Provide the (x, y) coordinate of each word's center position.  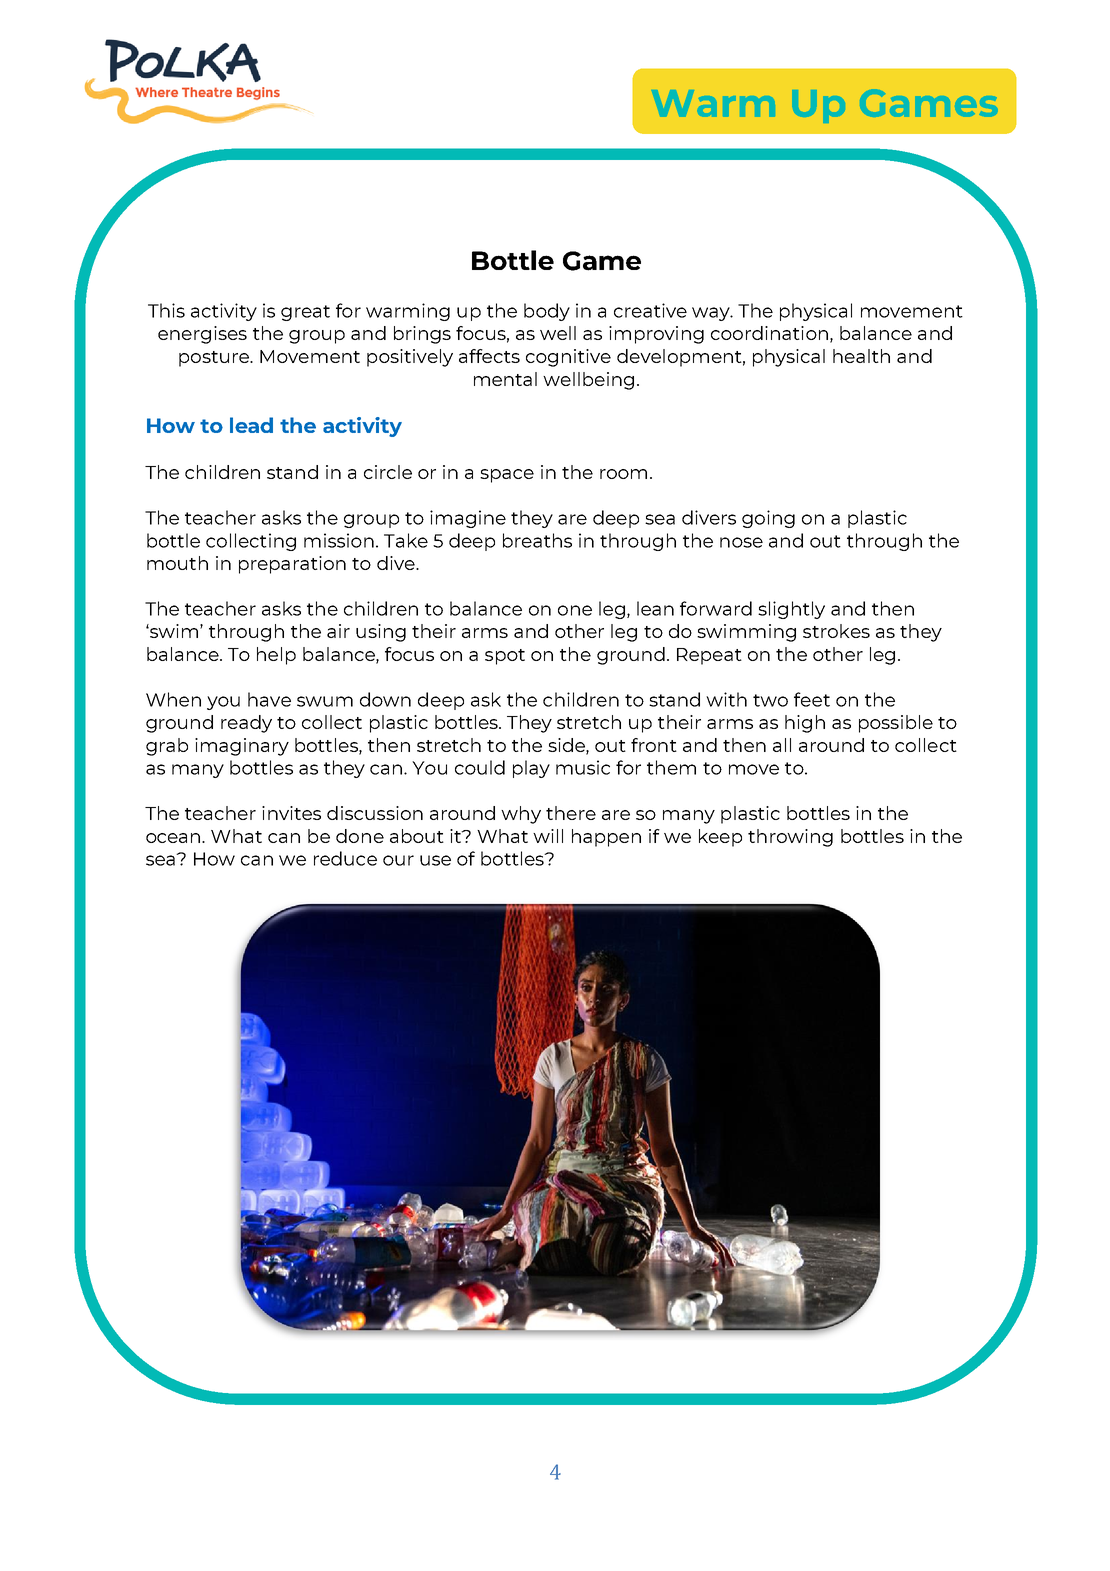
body (547, 312)
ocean (174, 838)
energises (202, 335)
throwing (790, 838)
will (548, 836)
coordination (769, 333)
